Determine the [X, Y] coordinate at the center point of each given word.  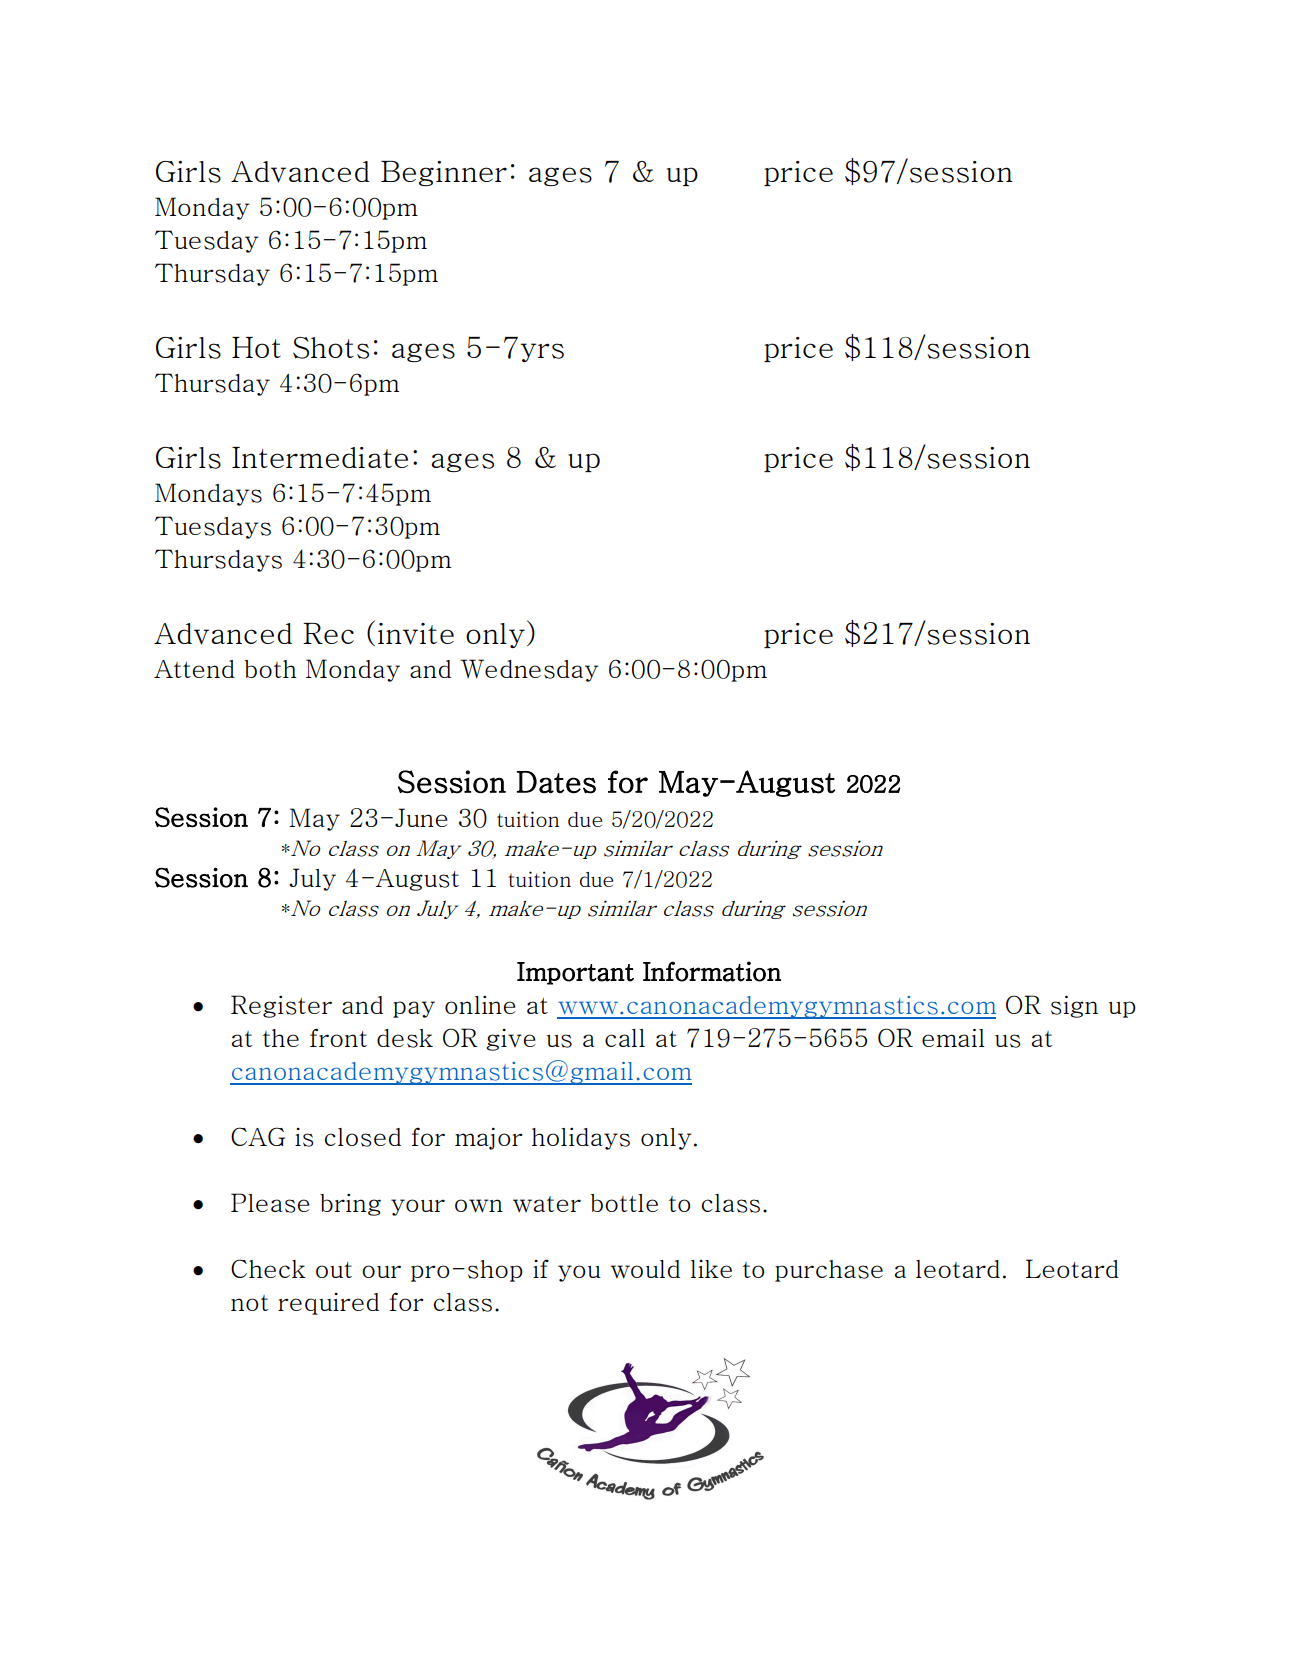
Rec [328, 633]
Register [281, 1006]
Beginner [444, 173]
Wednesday [529, 670]
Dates [556, 782]
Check [268, 1268]
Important [575, 973]
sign [1074, 1006]
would [645, 1269]
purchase [829, 1271]
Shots [331, 348]
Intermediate [320, 457]
